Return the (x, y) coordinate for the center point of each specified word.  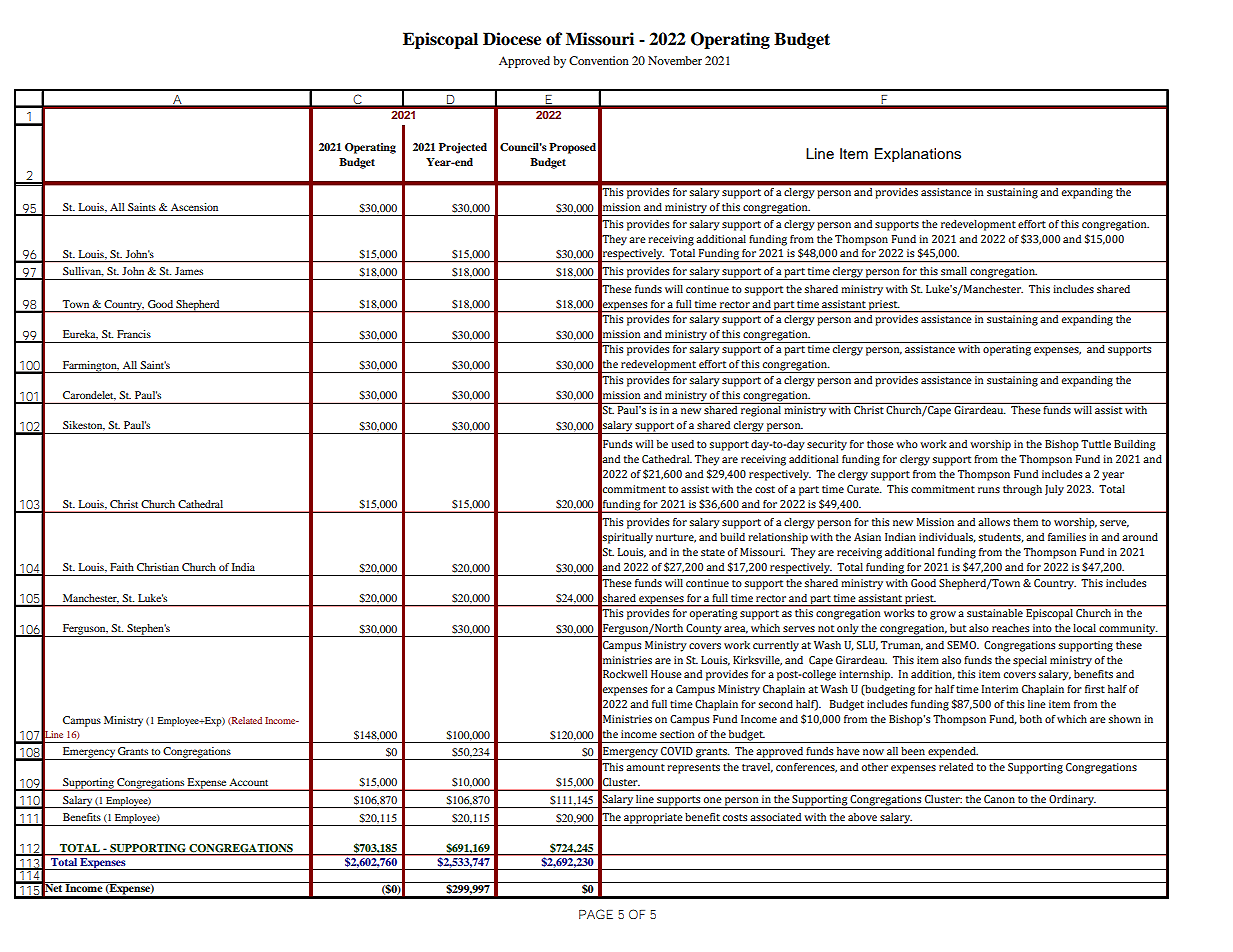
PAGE (596, 914)
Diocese (512, 39)
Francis (134, 334)
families (1067, 537)
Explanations (918, 155)
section (677, 734)
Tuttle (1096, 444)
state (713, 552)
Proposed (572, 148)
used (682, 444)
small (954, 271)
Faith (122, 567)
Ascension (194, 207)
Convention (599, 60)
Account (248, 782)
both (1031, 719)
